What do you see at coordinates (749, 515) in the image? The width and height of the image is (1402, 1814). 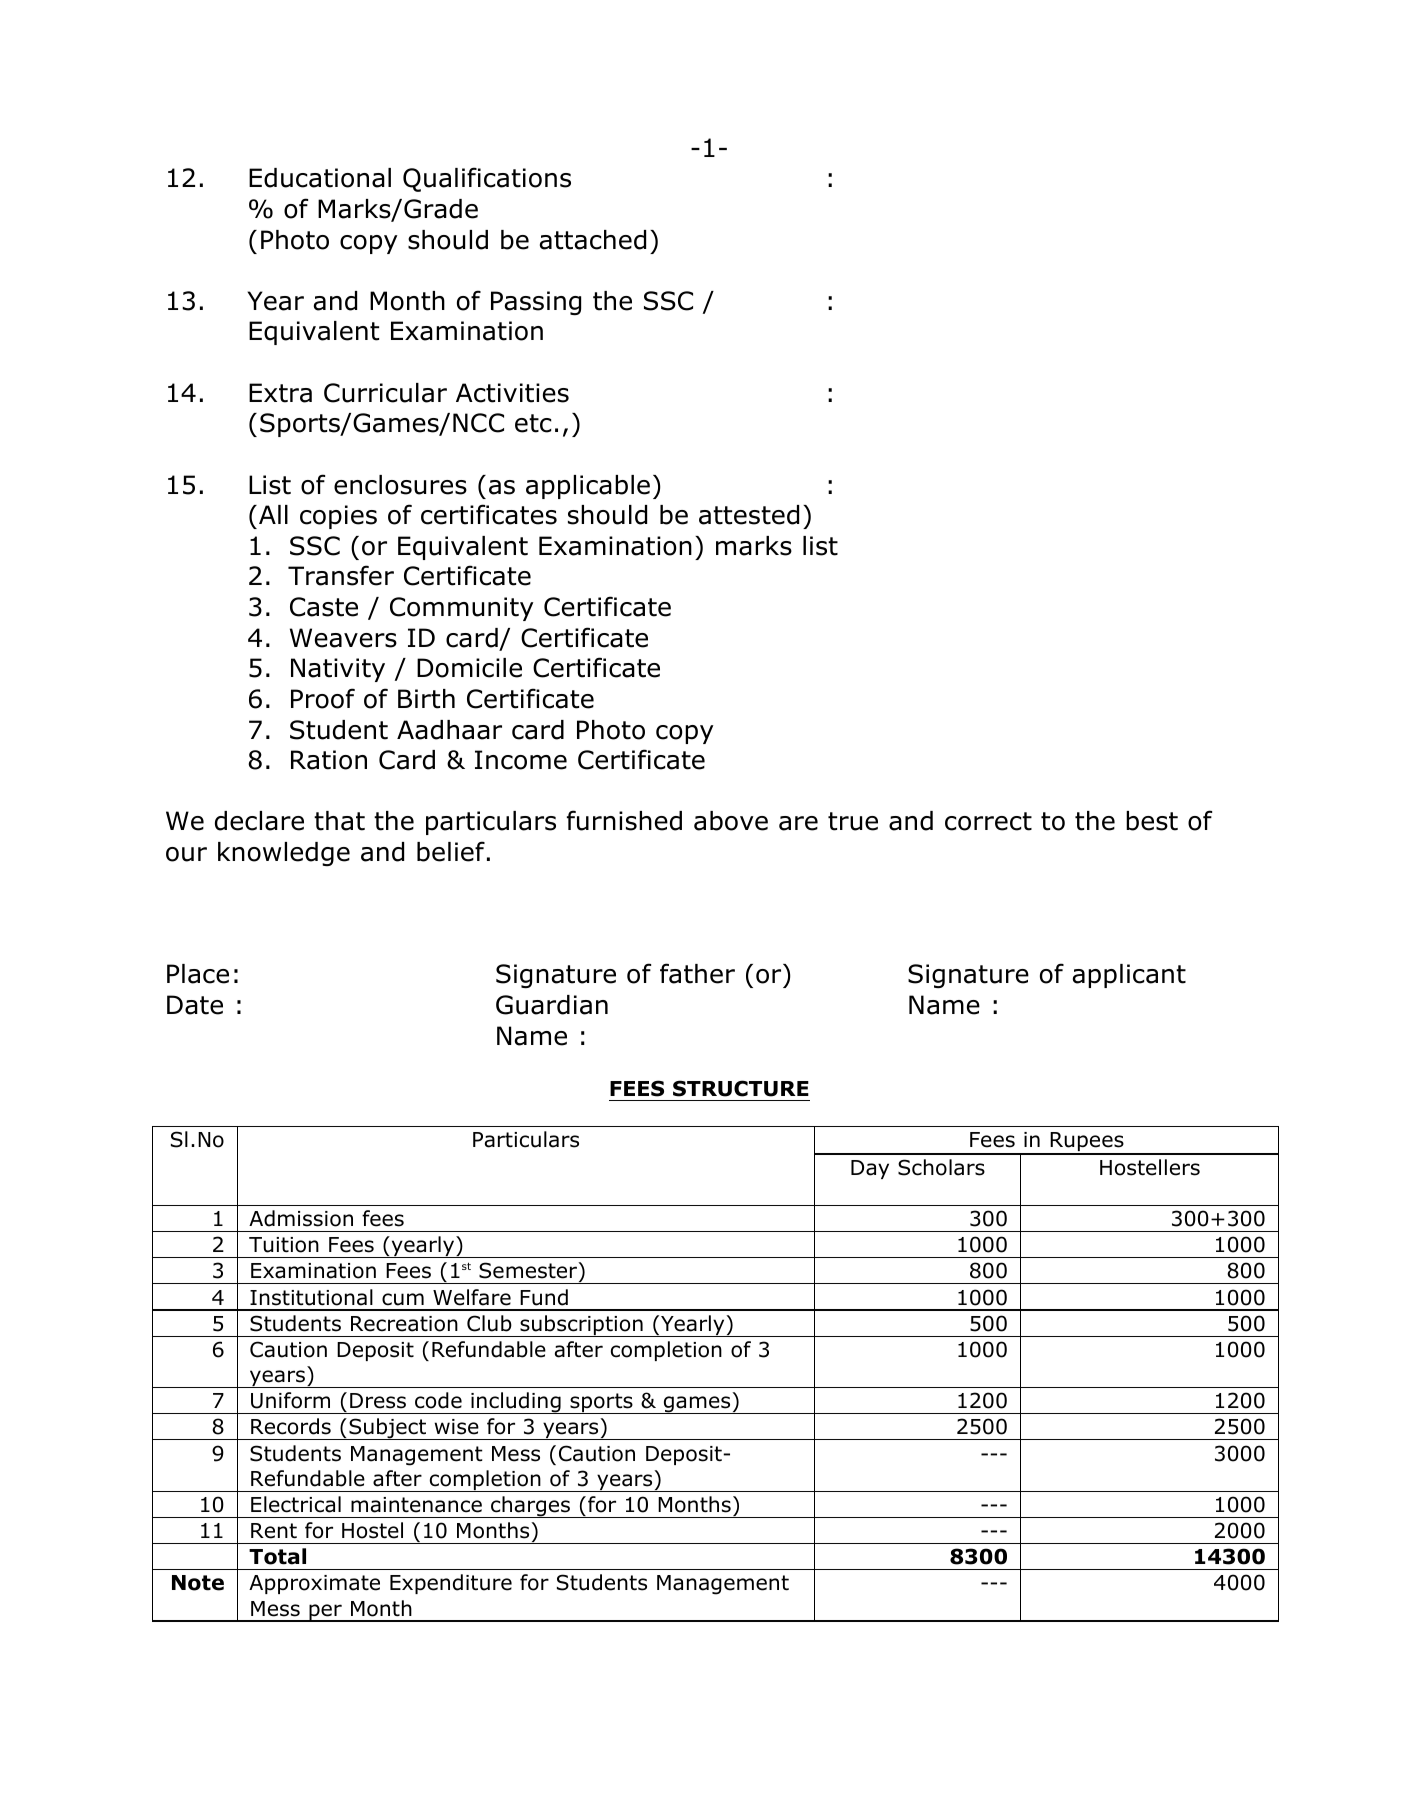 I see `attested` at bounding box center [749, 515].
